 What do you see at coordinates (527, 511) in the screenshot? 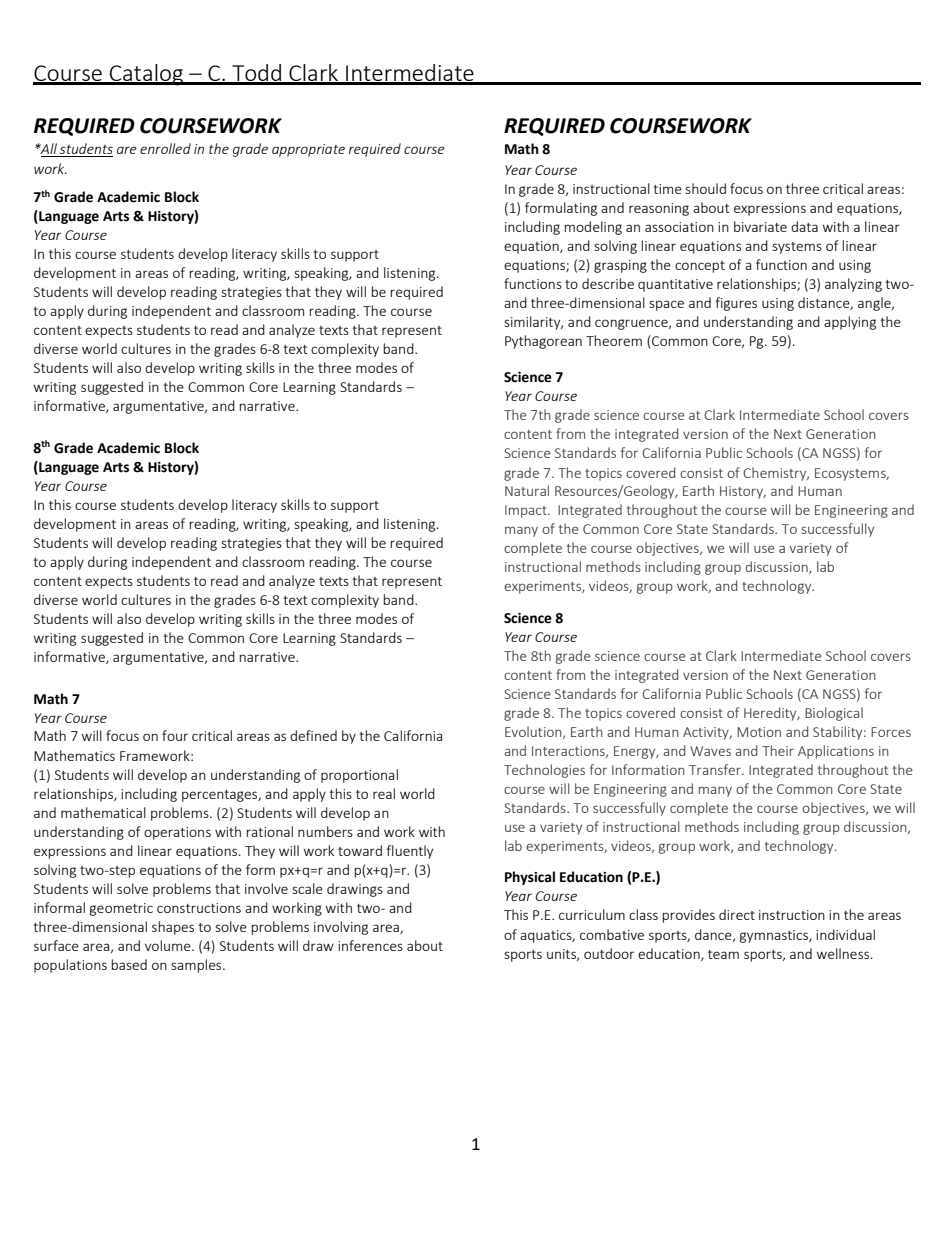
I see `Impact` at bounding box center [527, 511].
